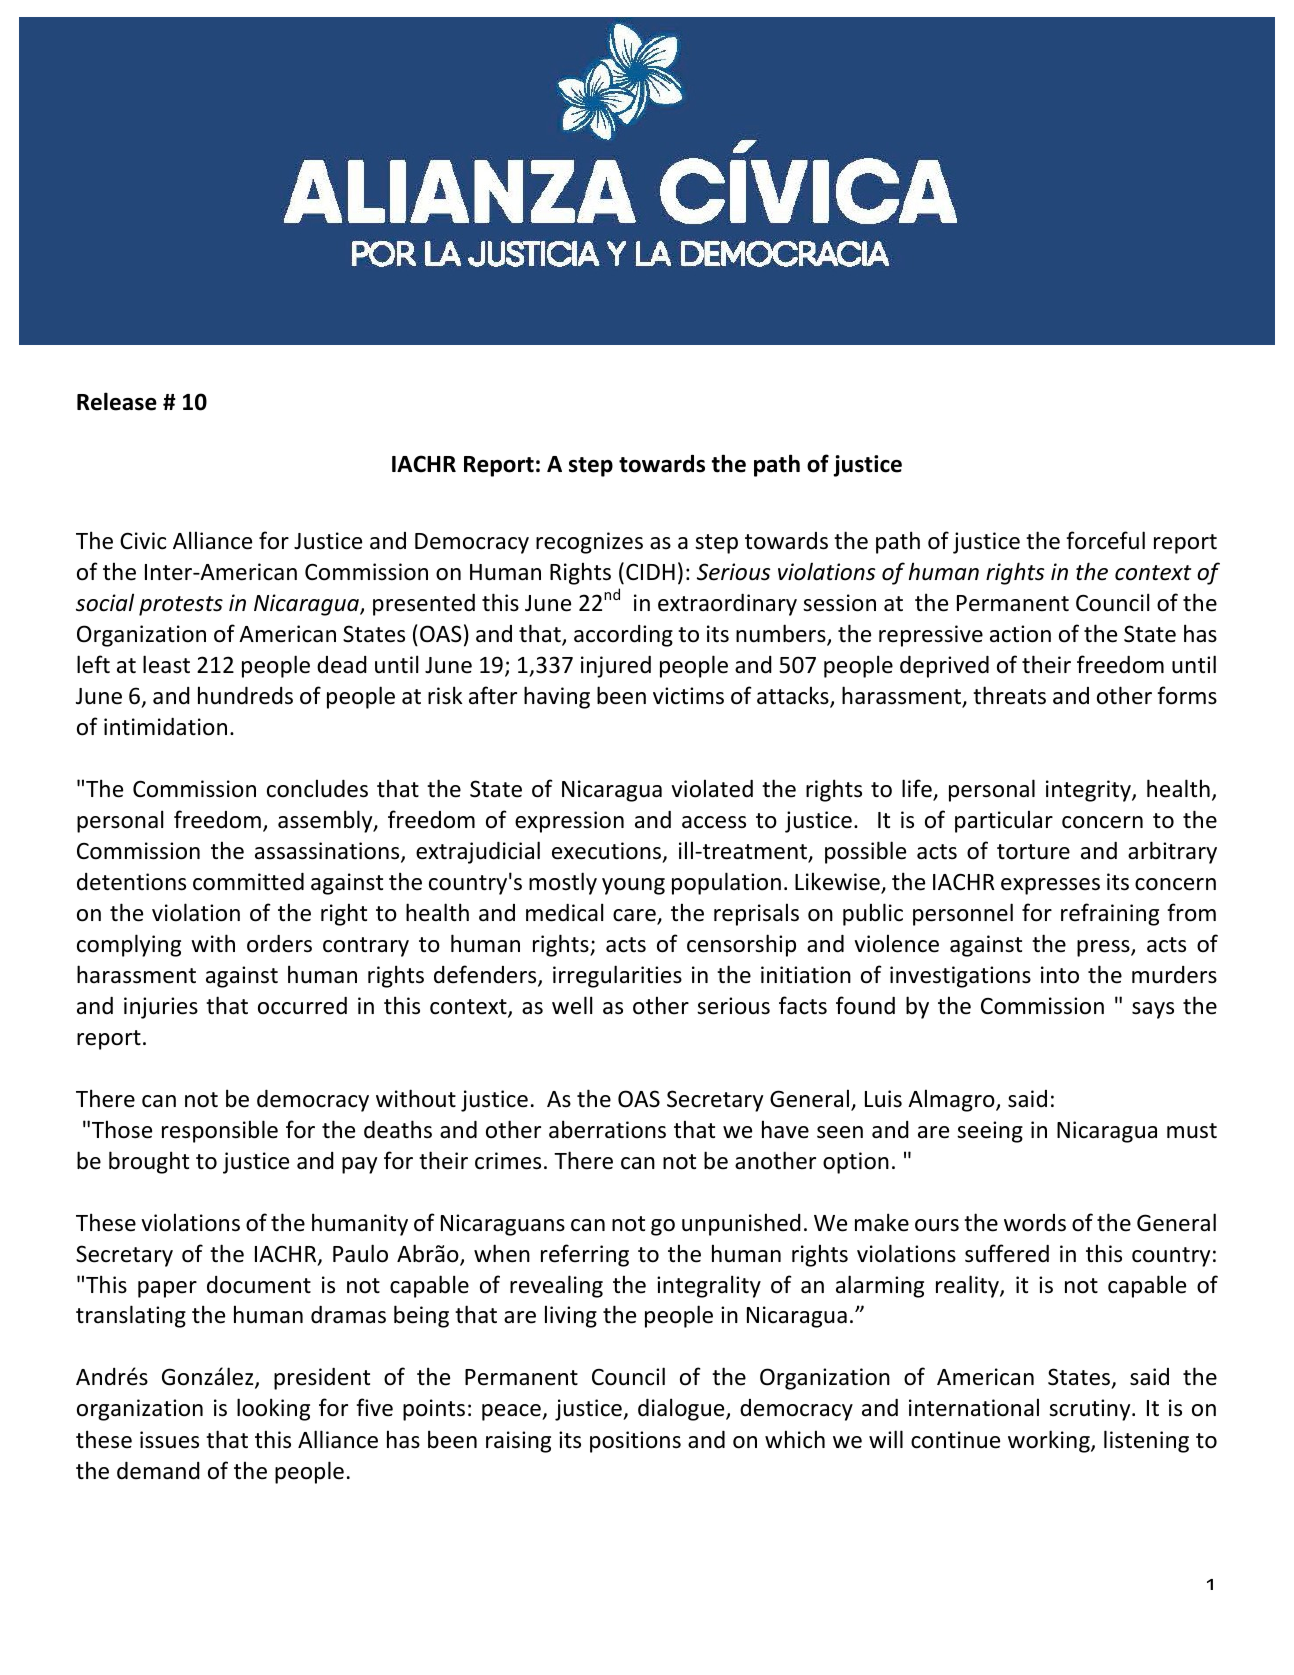 The height and width of the document is (1675, 1294). What do you see at coordinates (317, 788) in the document?
I see `concludes` at bounding box center [317, 788].
